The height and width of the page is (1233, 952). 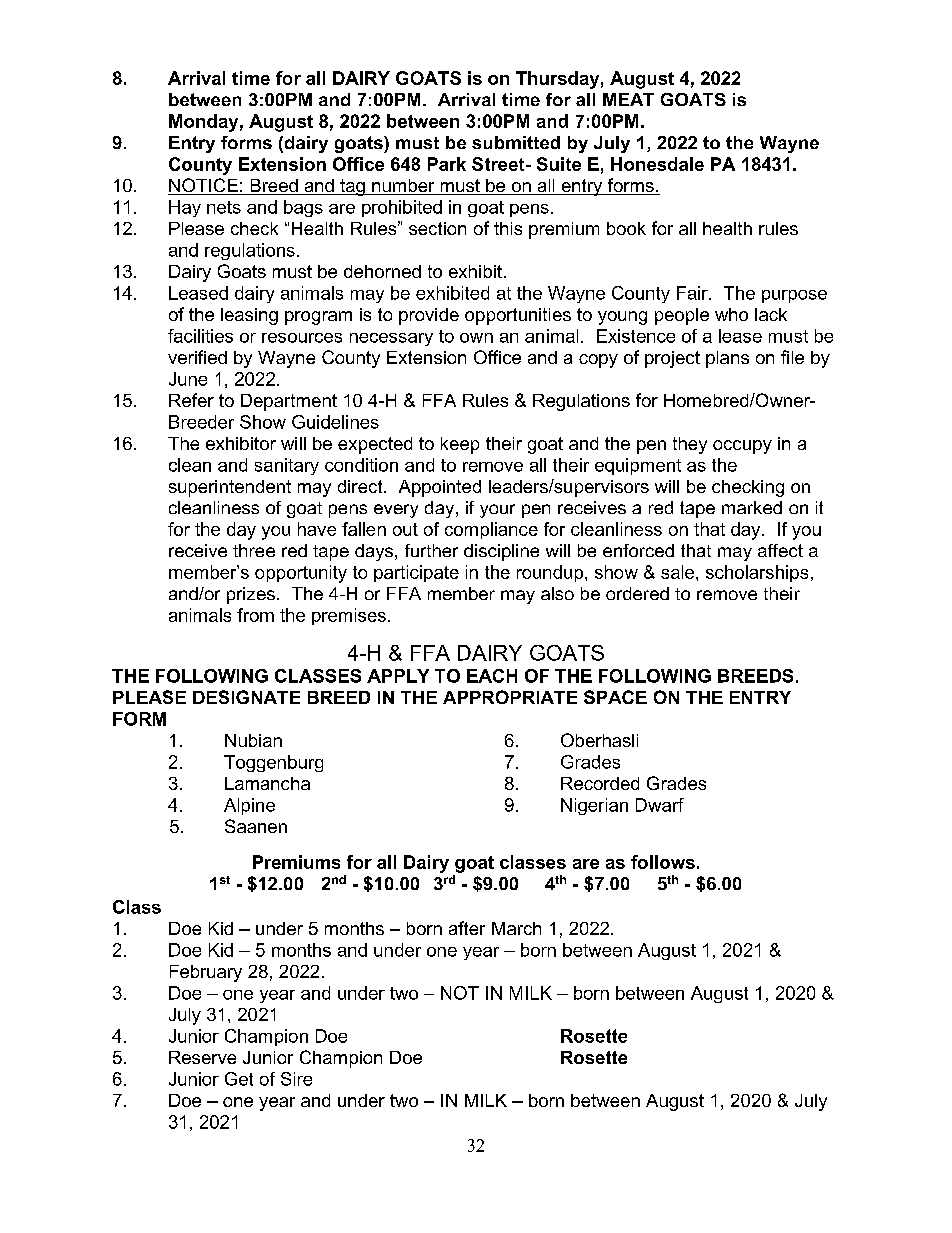 What do you see at coordinates (251, 595) in the page?
I see `prizes` at bounding box center [251, 595].
